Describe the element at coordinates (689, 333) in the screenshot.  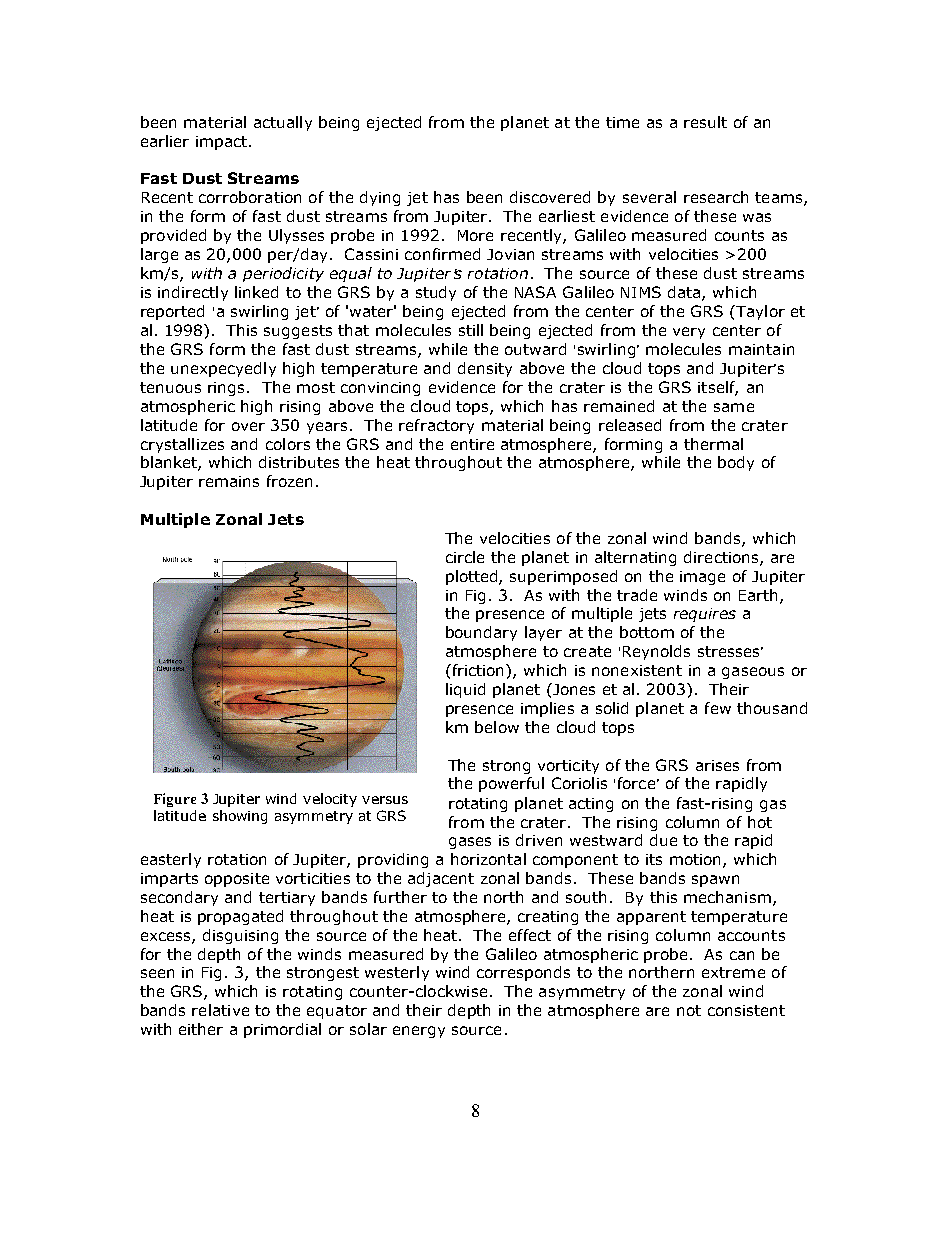
I see `very` at that location.
